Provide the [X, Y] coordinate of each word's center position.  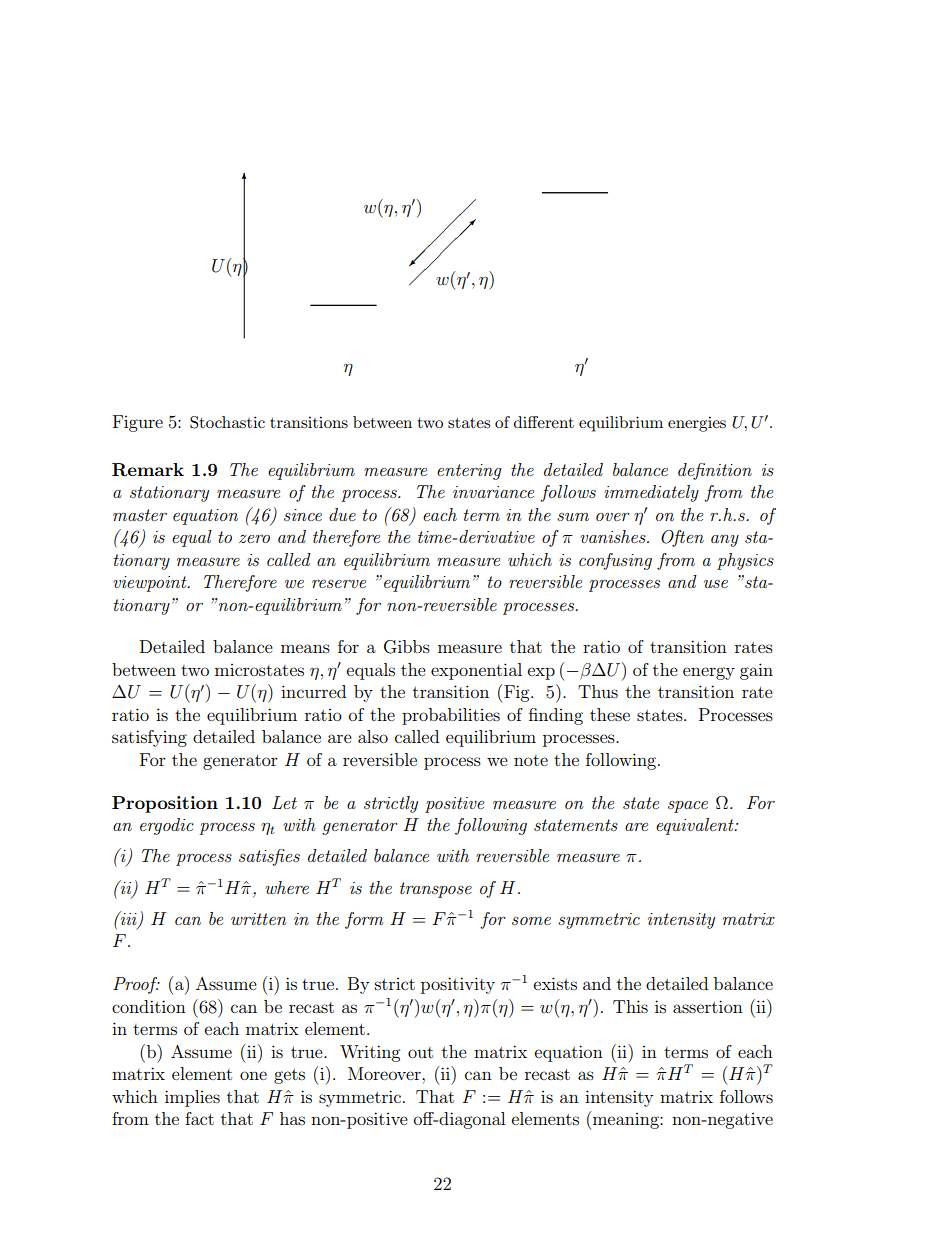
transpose [436, 890]
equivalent [696, 826]
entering [469, 472]
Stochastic [227, 422]
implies [192, 1098]
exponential [476, 671]
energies [697, 424]
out [420, 1052]
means [305, 648]
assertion [708, 1006]
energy [709, 673]
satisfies [269, 857]
